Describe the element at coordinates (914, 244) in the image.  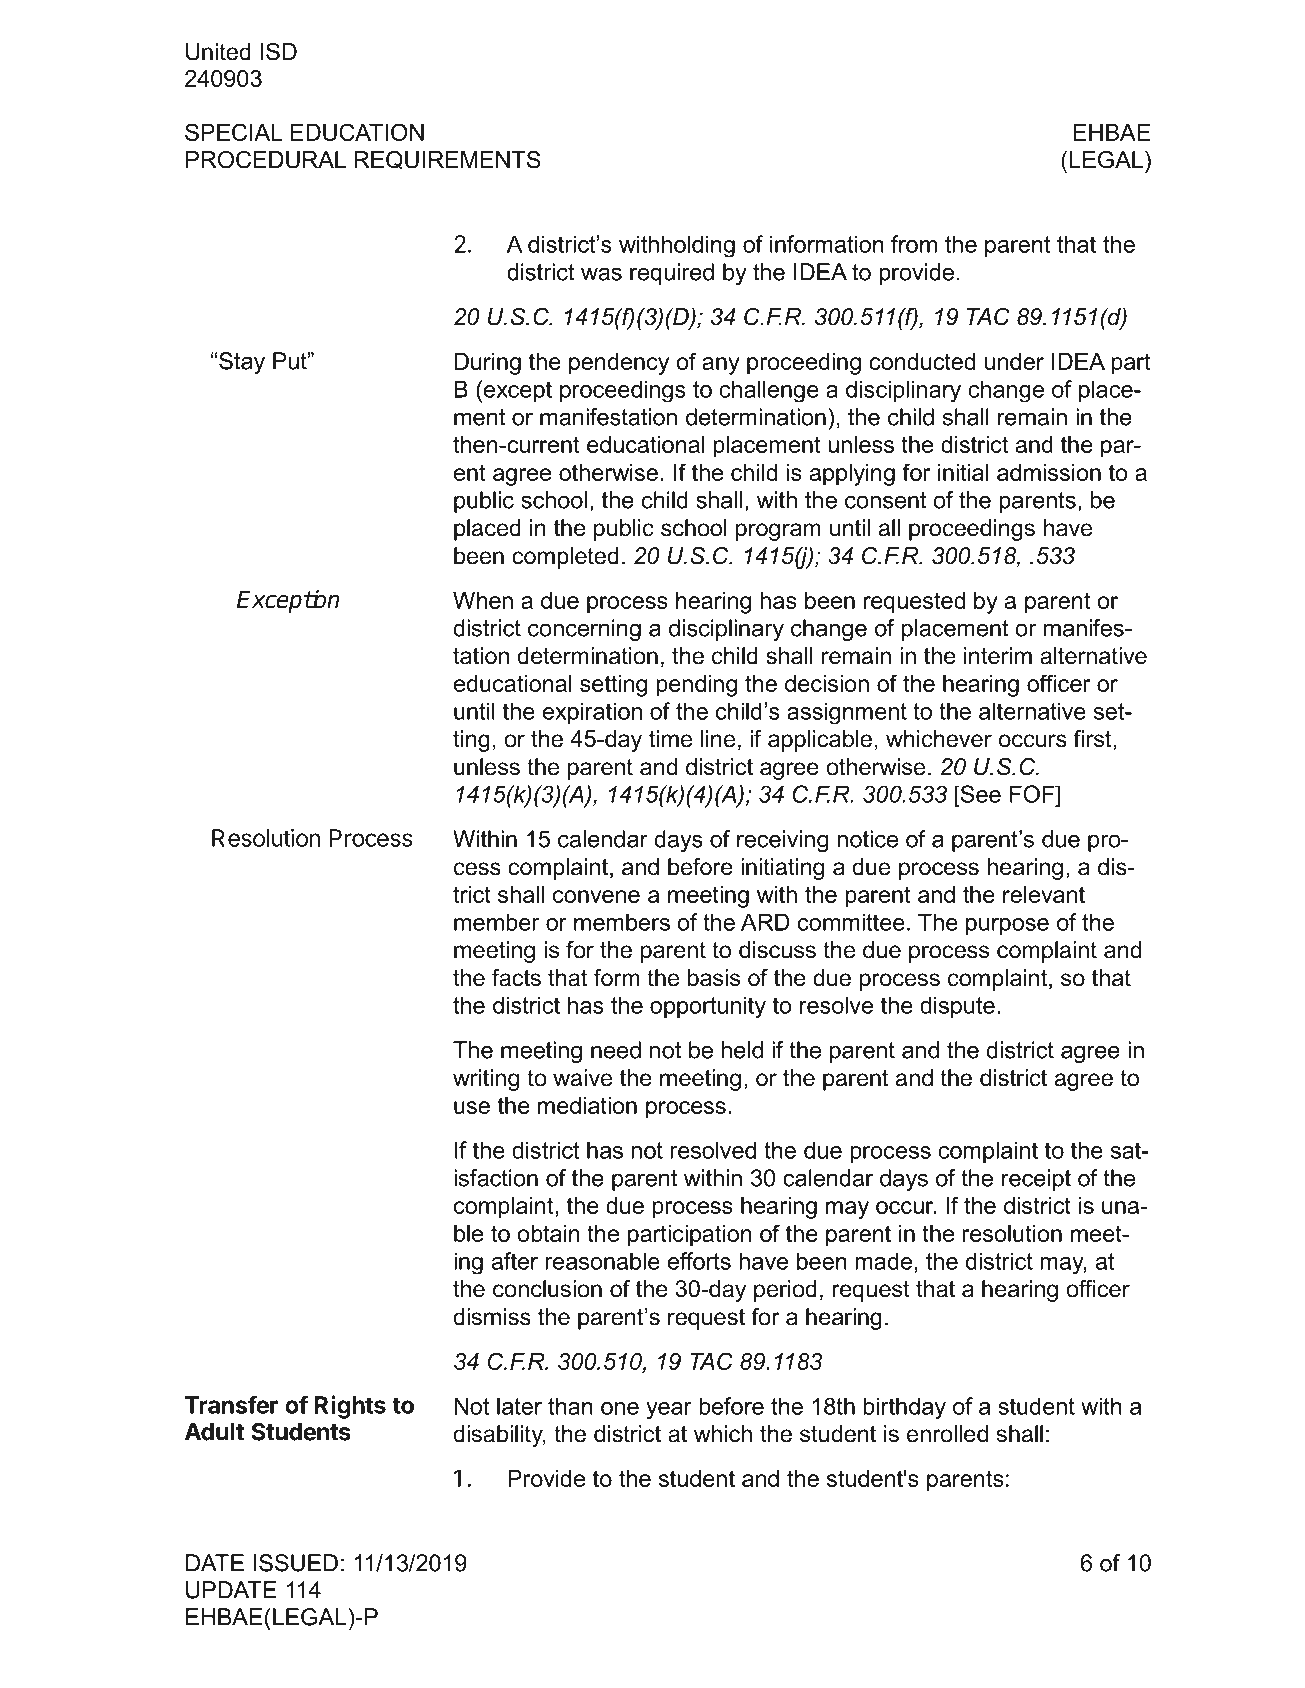
I see `from` at that location.
